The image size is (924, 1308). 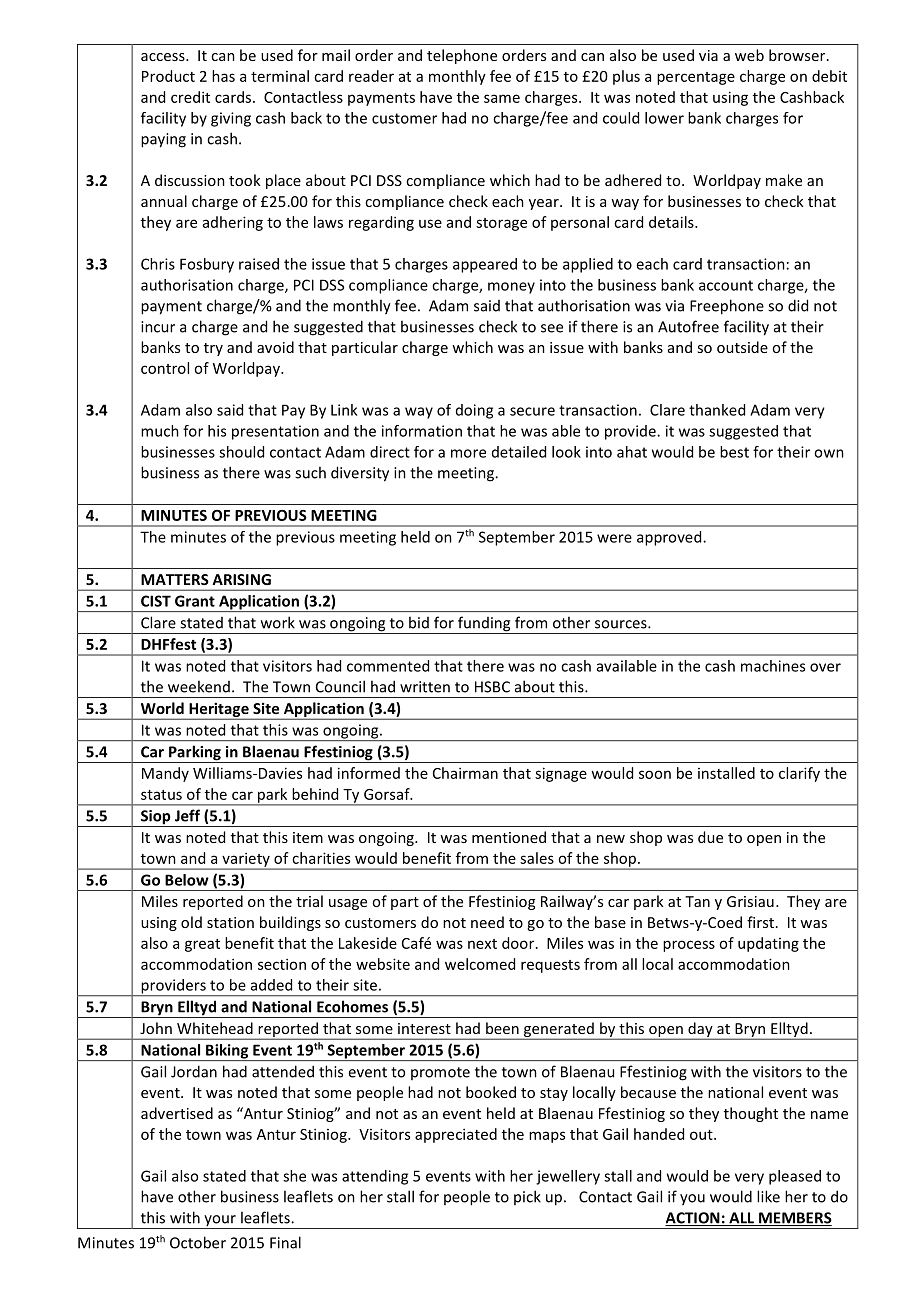 What do you see at coordinates (773, 666) in the document?
I see `machines` at bounding box center [773, 666].
